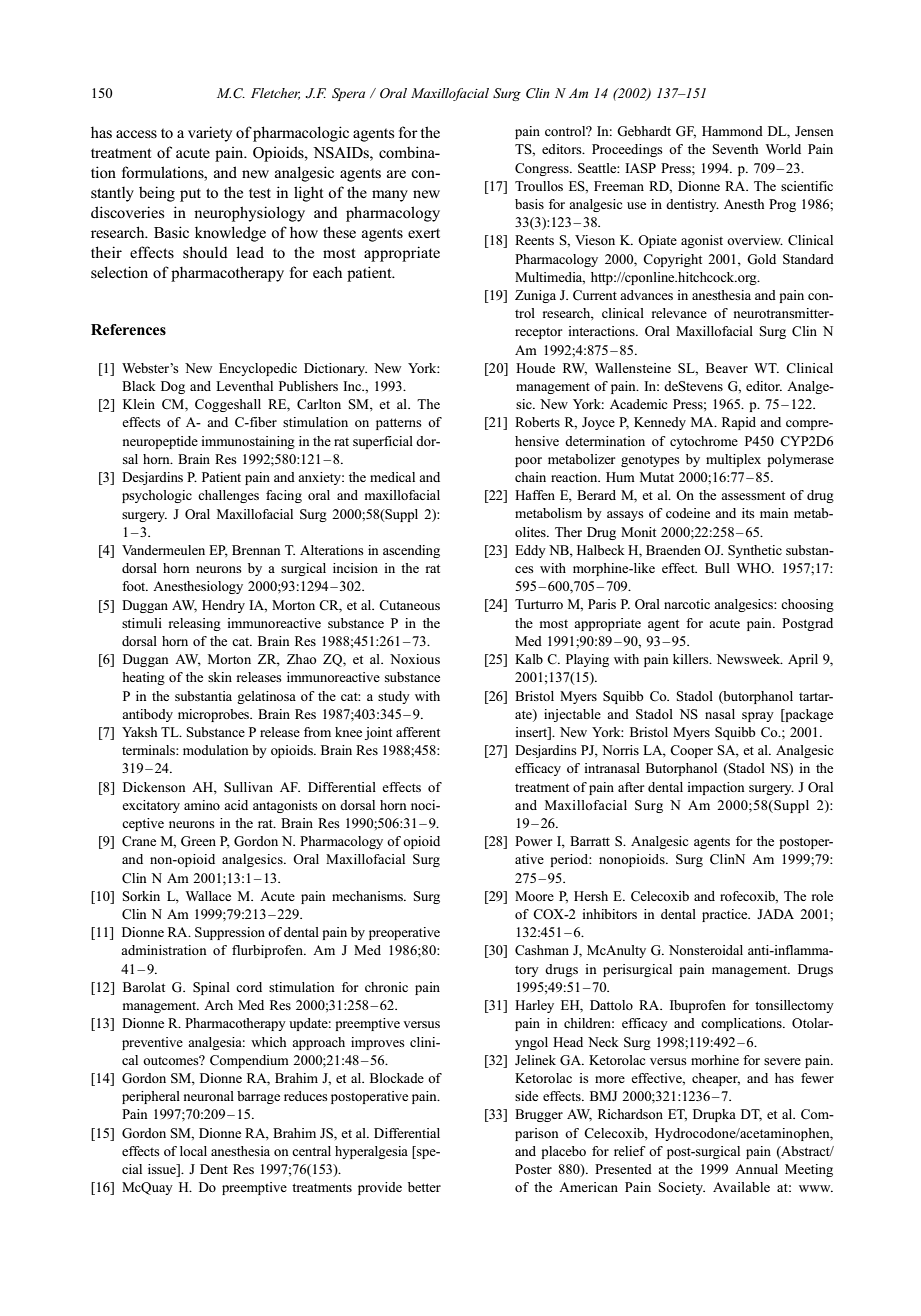 The width and height of the screenshot is (921, 1316). Describe the element at coordinates (706, 950) in the screenshot. I see `Nonsteroidal` at that location.
